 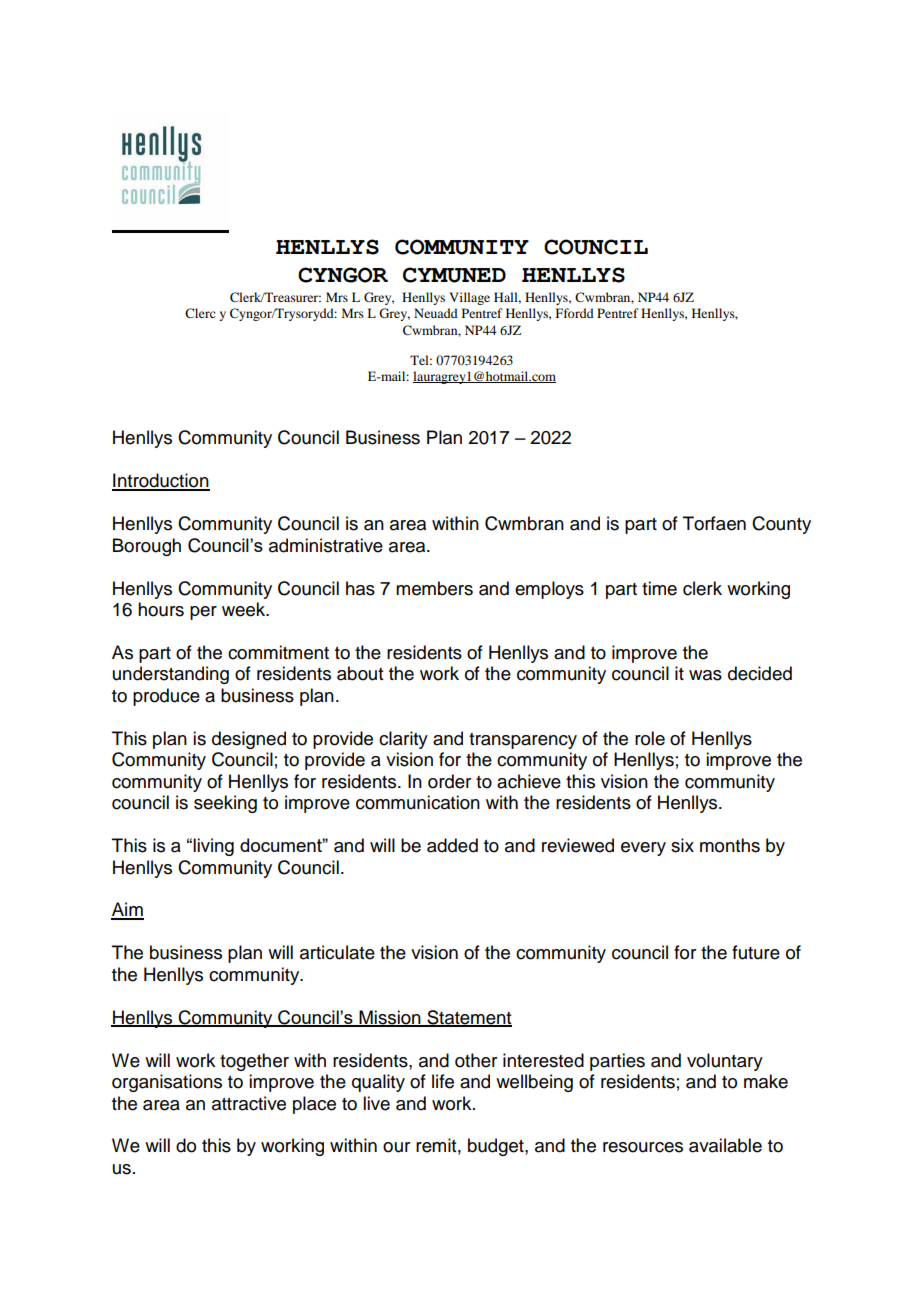 What do you see at coordinates (203, 613) in the page?
I see `per` at bounding box center [203, 613].
